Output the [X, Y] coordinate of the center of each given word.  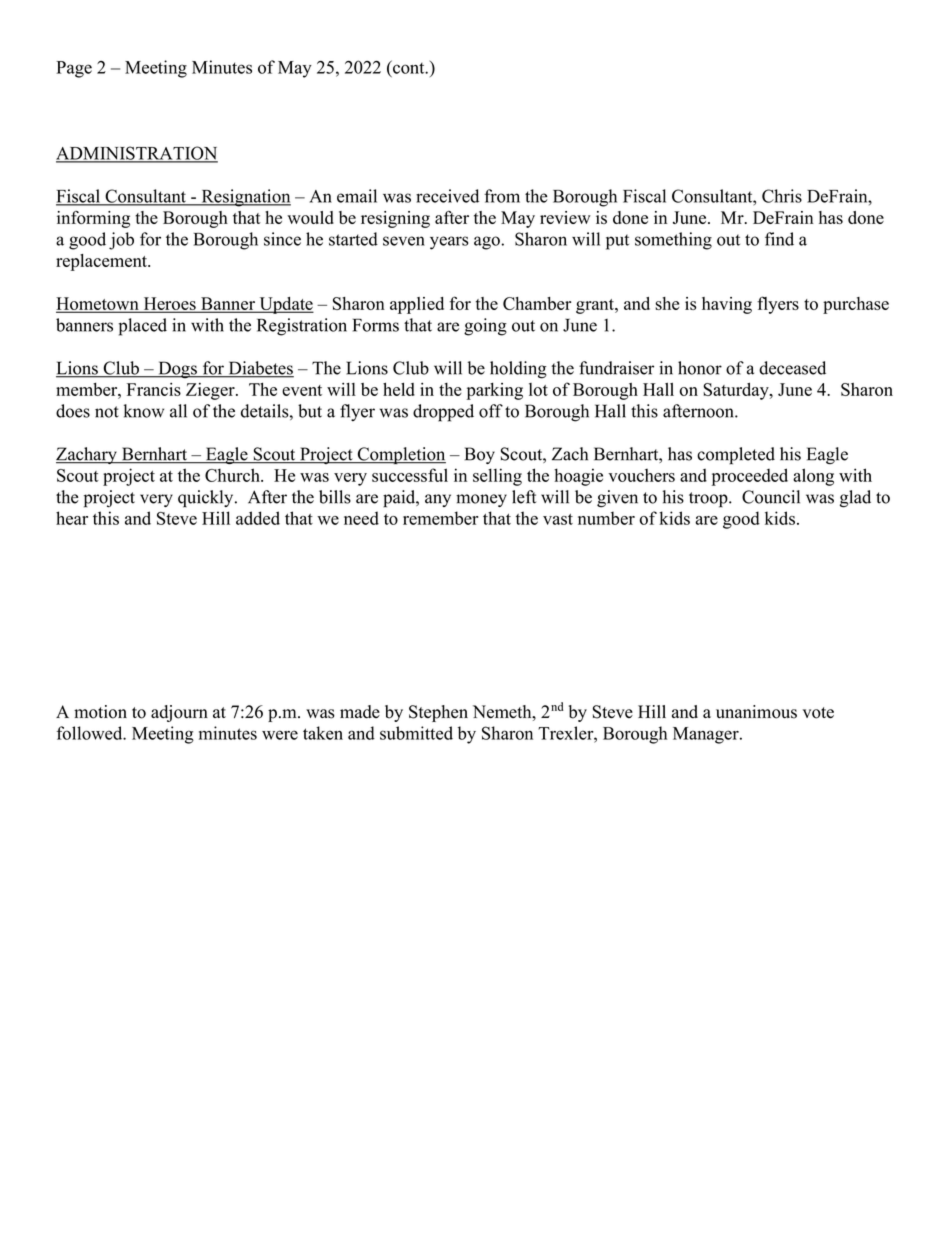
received [447, 196]
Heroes [169, 304]
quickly [207, 499]
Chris [782, 196]
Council [771, 497]
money [481, 500]
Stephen [438, 713]
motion [100, 712]
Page [74, 69]
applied [417, 305]
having [727, 305]
